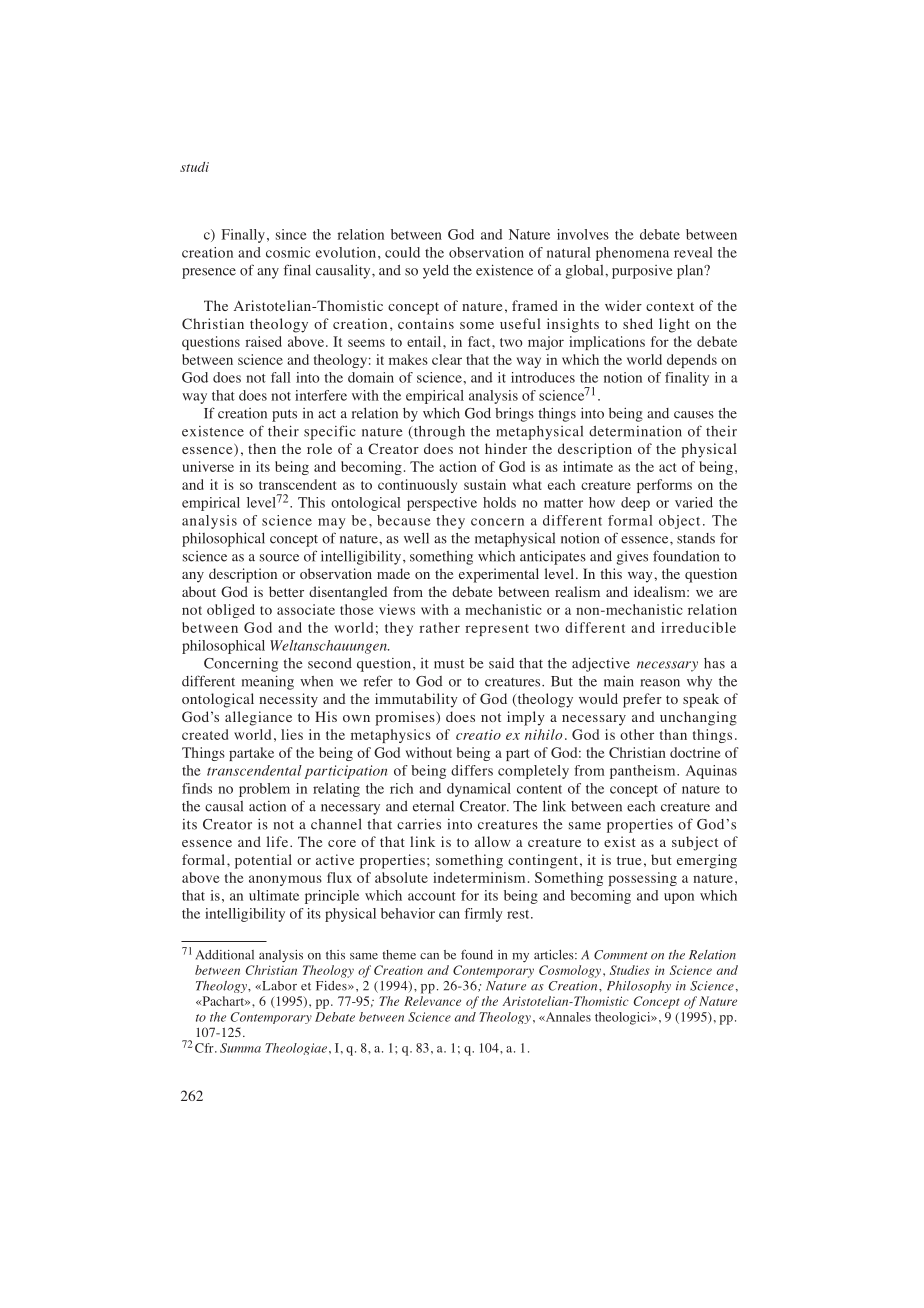  I want to click on allow, so click(493, 841).
